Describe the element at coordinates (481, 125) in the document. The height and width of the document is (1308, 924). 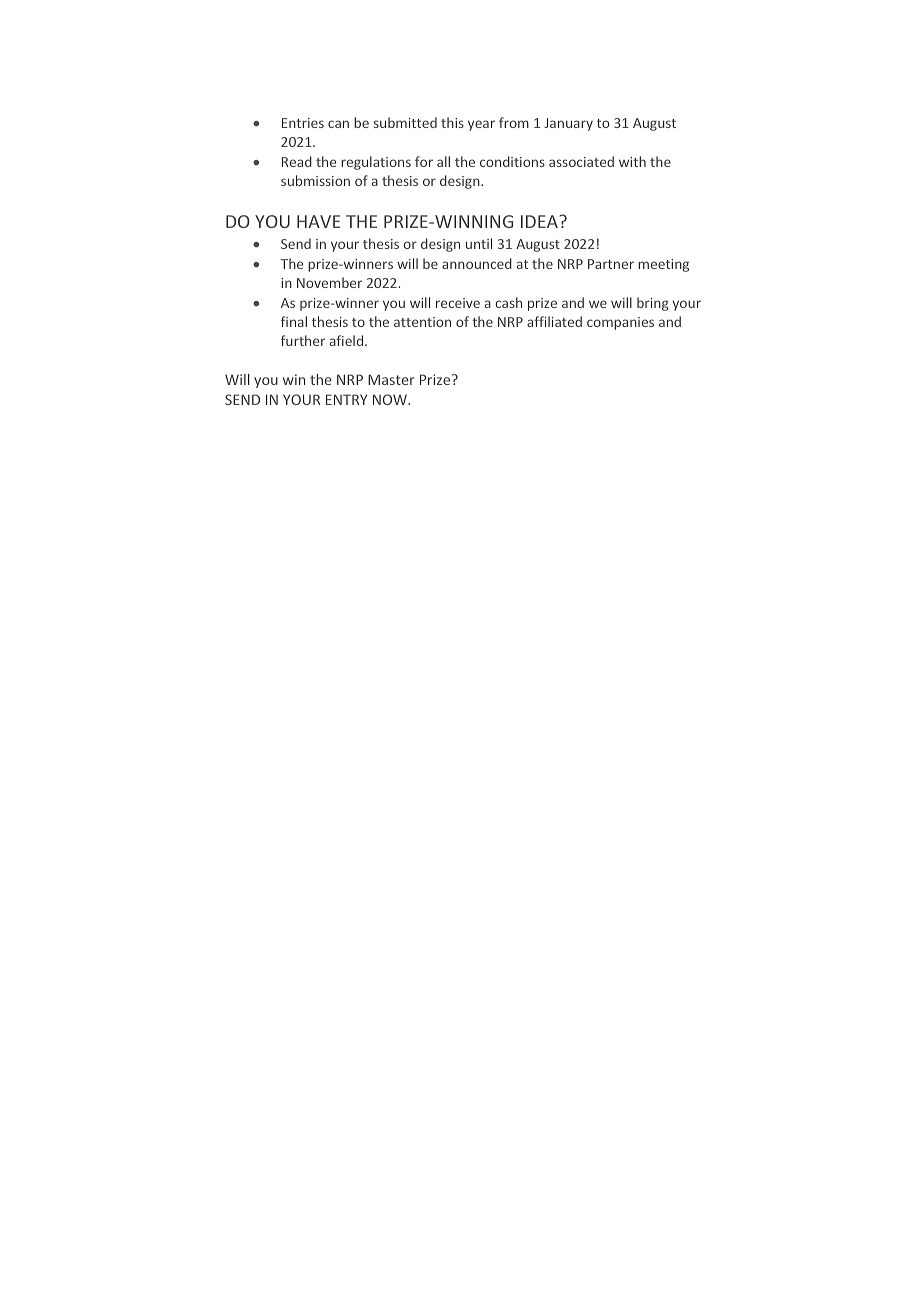
I see `year` at that location.
